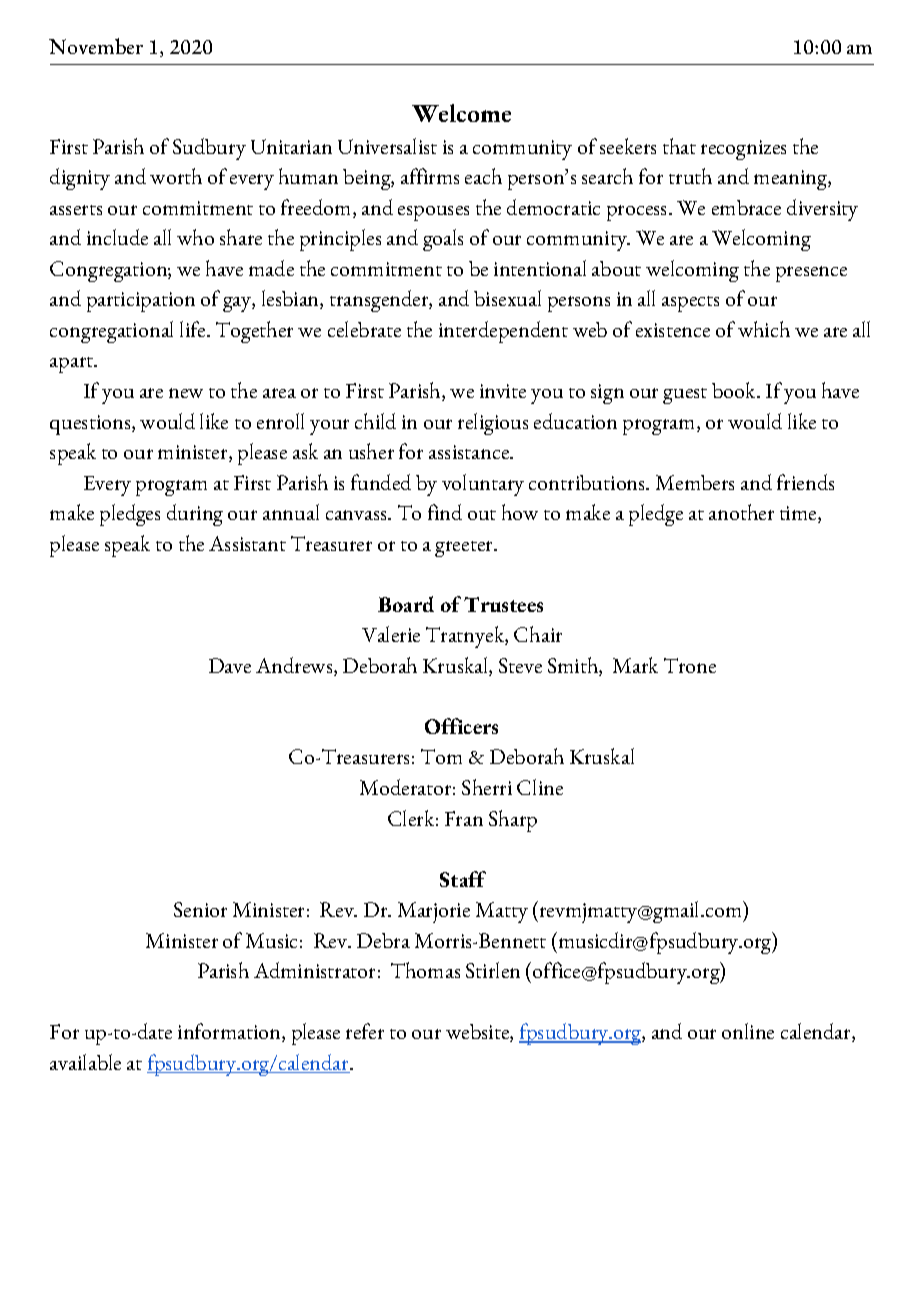 This screenshot has height=1313, width=924. What do you see at coordinates (748, 1031) in the screenshot?
I see `online` at bounding box center [748, 1031].
